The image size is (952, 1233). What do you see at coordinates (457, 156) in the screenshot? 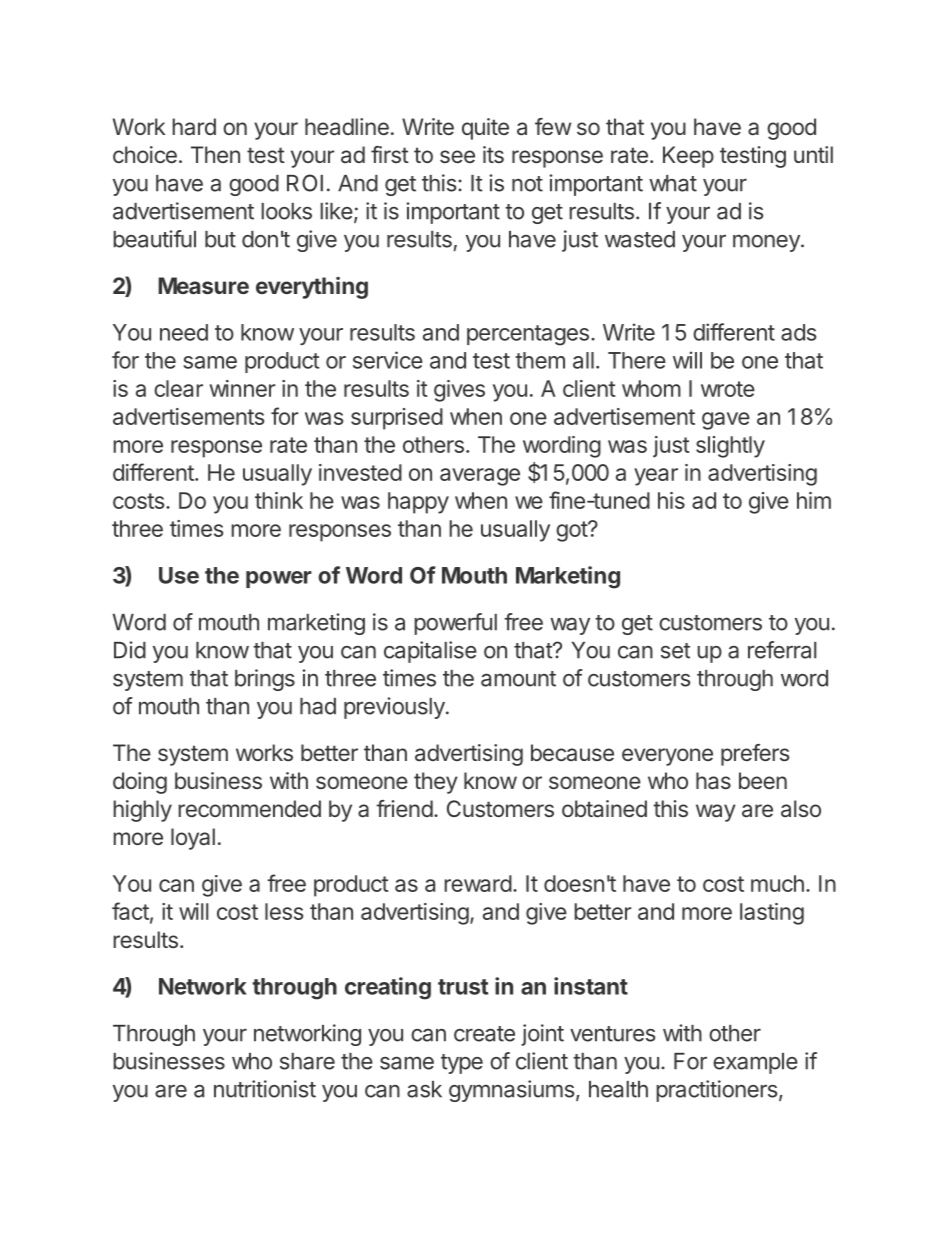
I see `see` at bounding box center [457, 156].
